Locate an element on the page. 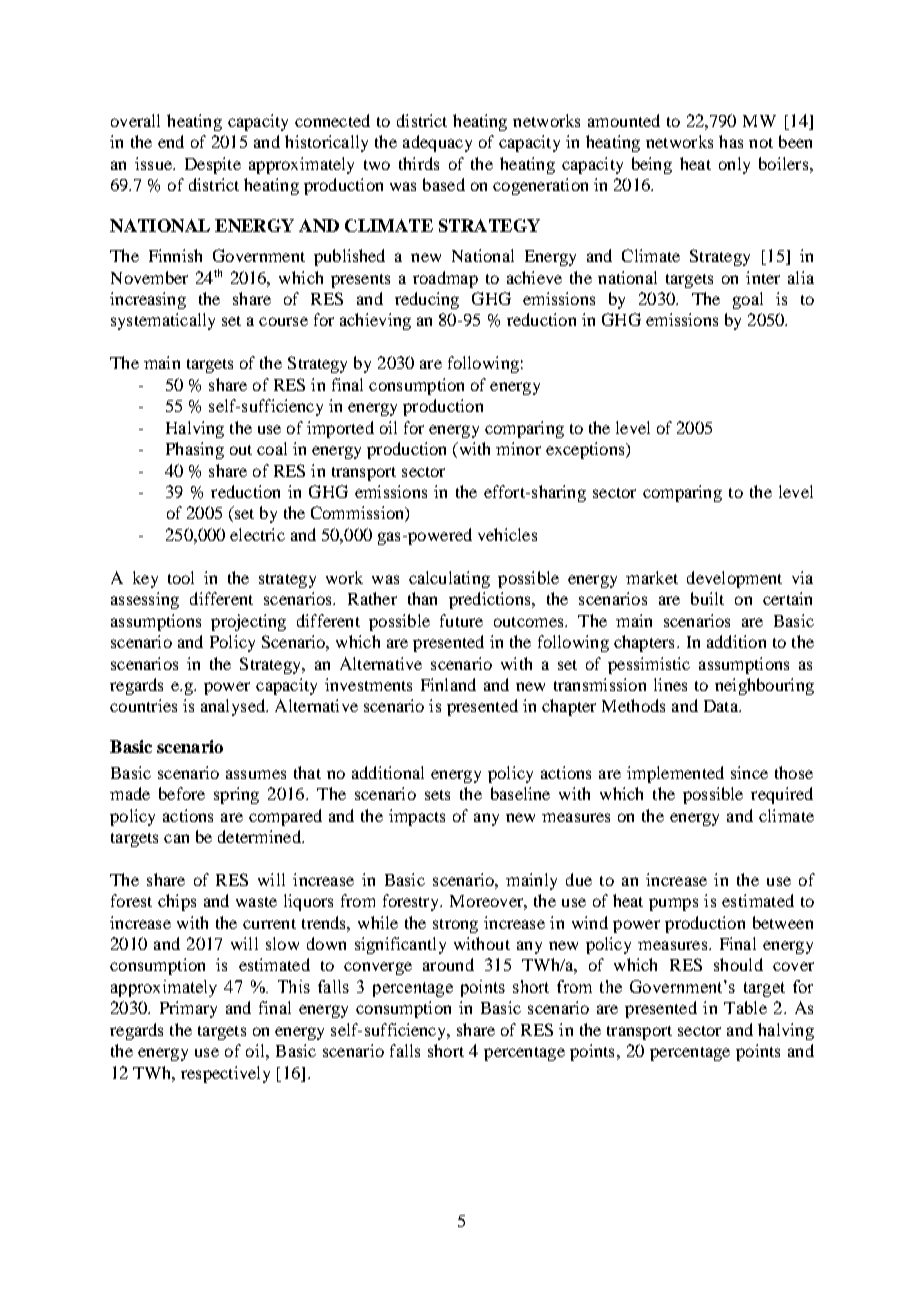 The image size is (924, 1308). analysed is located at coordinates (234, 707).
